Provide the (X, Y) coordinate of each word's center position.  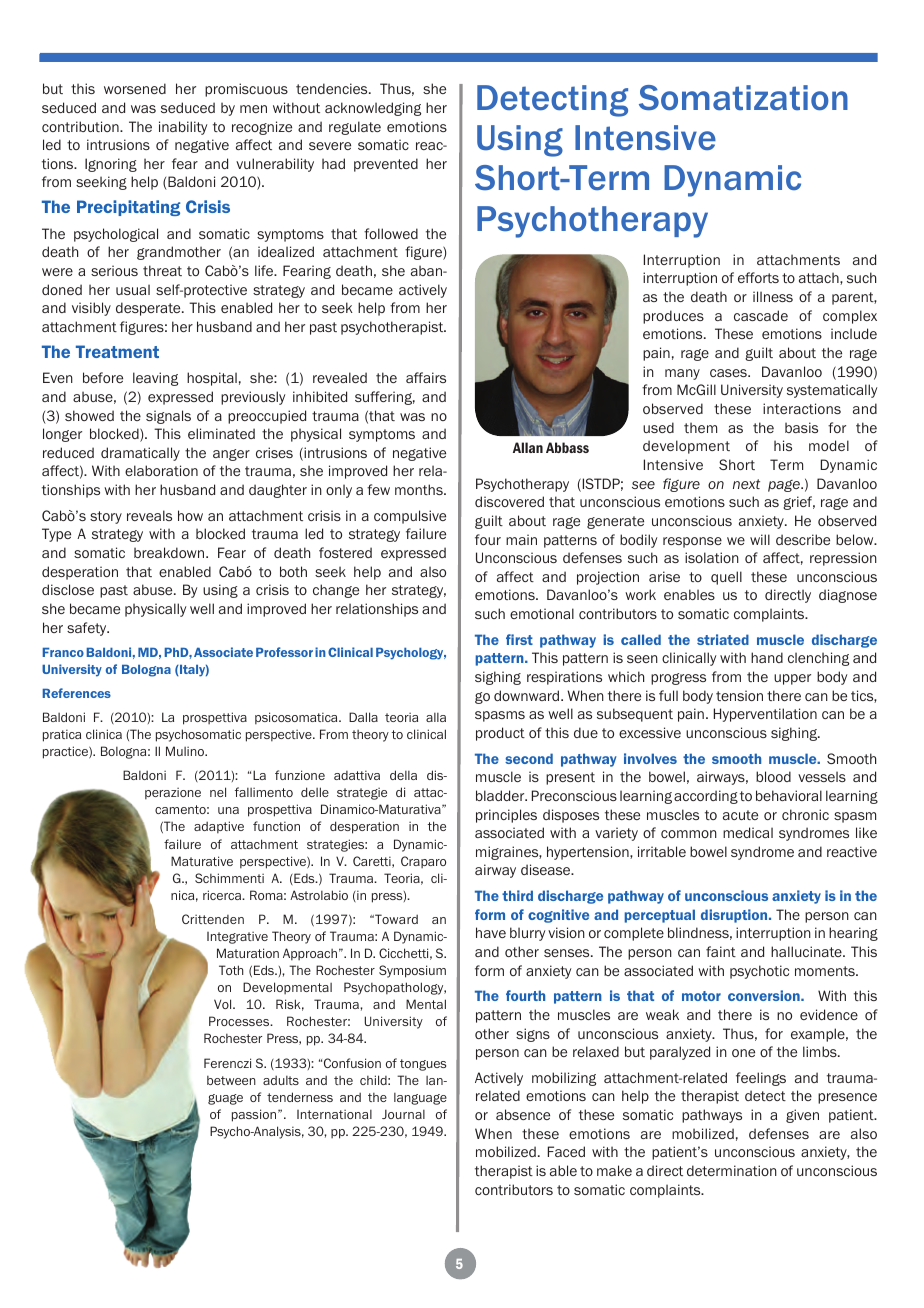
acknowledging (373, 109)
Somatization (743, 98)
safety (88, 629)
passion (255, 1115)
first (519, 639)
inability (183, 128)
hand (767, 657)
